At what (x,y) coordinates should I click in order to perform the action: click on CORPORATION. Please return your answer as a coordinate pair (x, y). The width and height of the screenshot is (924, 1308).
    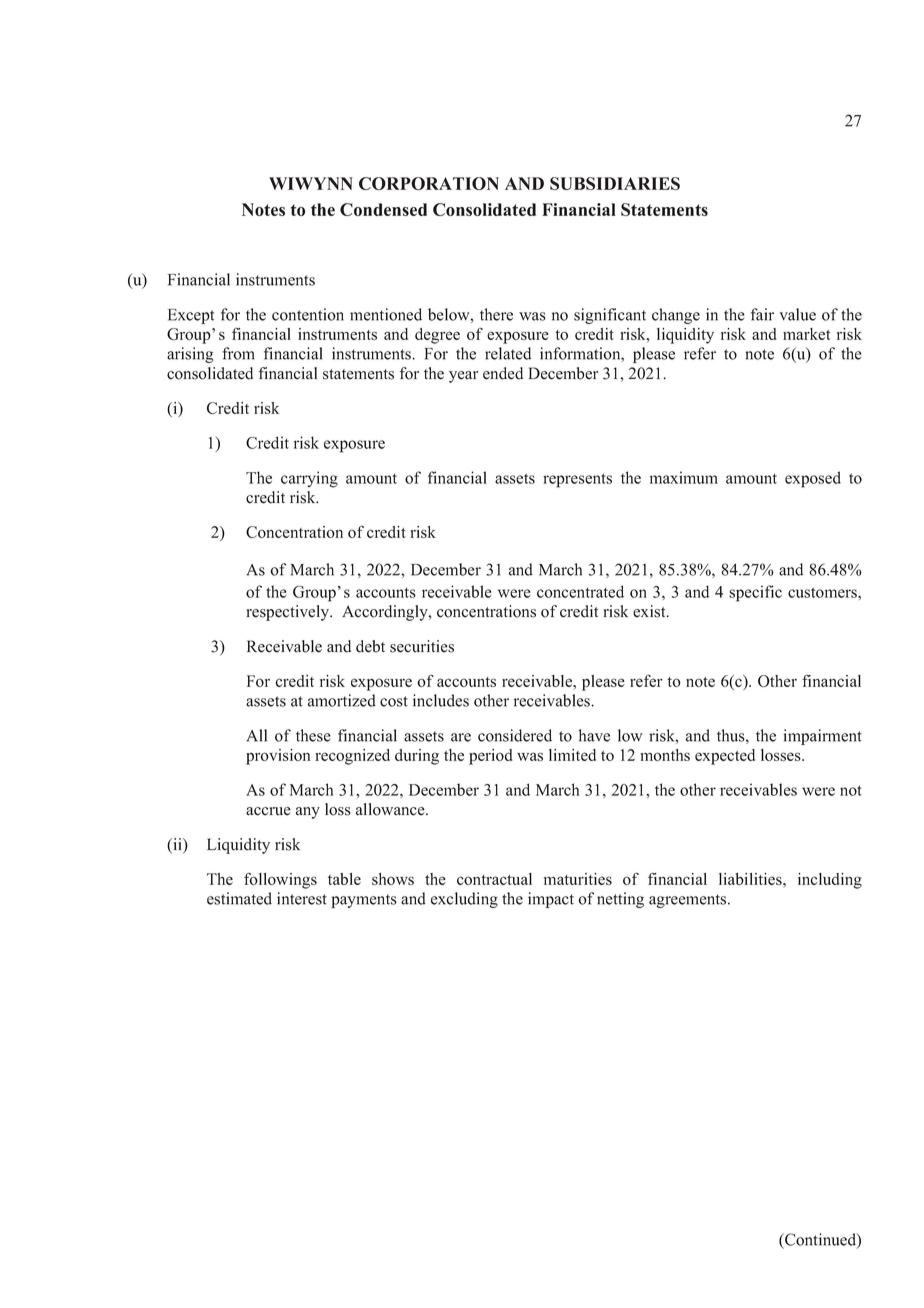
    Looking at the image, I should click on (429, 183).
